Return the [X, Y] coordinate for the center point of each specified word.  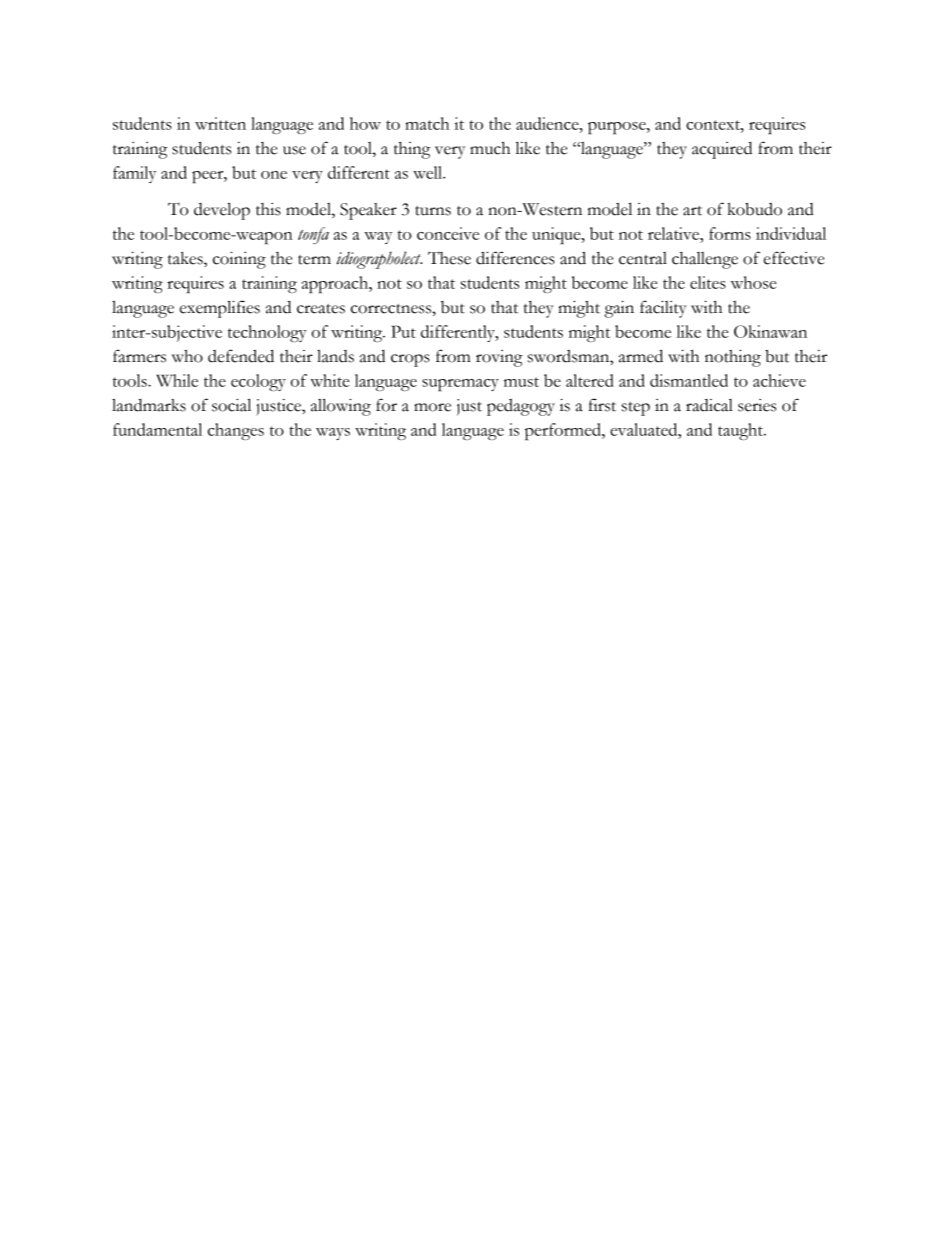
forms [730, 233]
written [220, 123]
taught [741, 431]
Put [403, 331]
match [427, 123]
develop [222, 211]
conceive [448, 233]
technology [267, 333]
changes [236, 431]
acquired [722, 150]
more [432, 407]
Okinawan [770, 331]
